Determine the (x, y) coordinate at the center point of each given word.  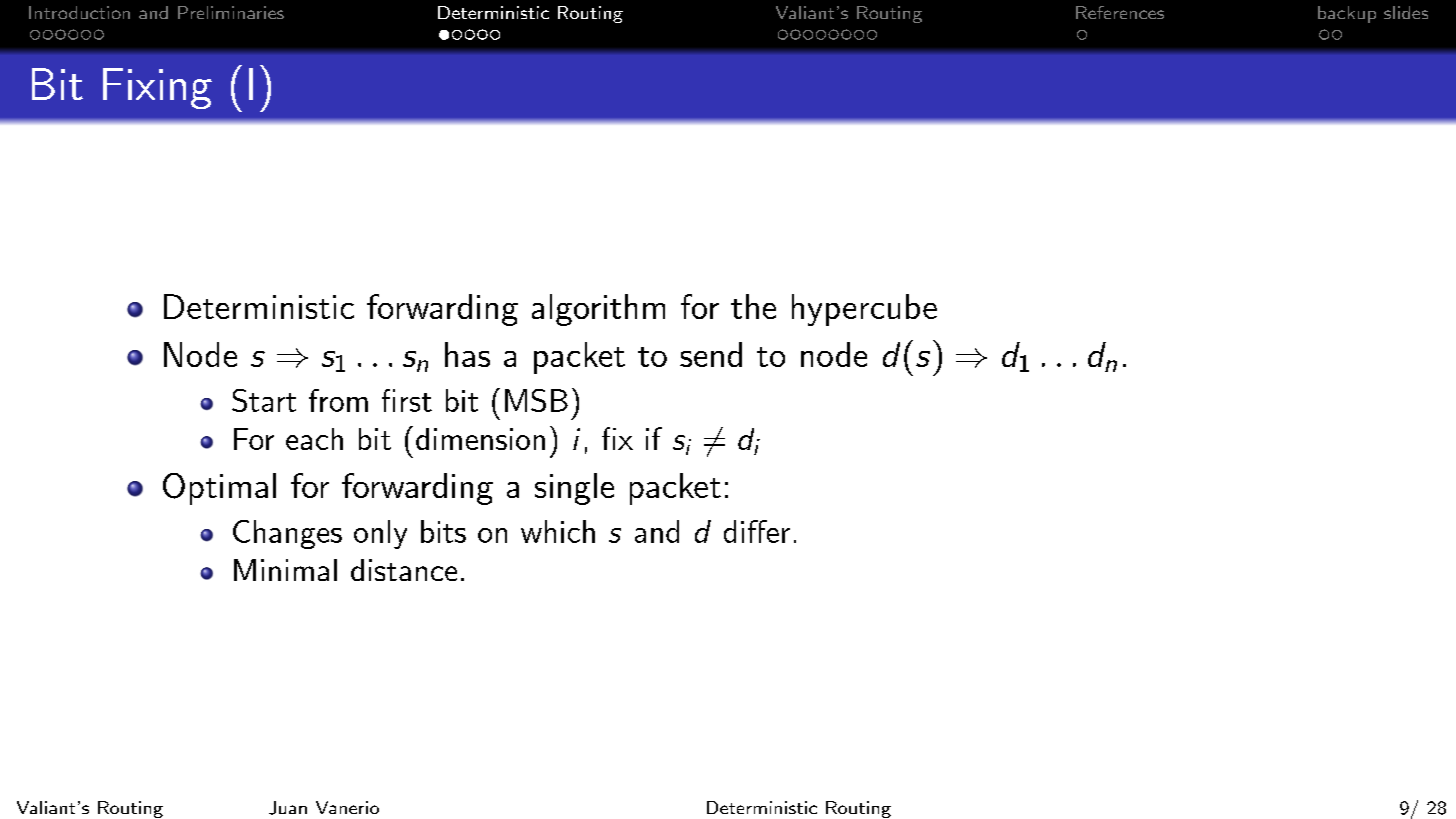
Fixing (157, 88)
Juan (288, 808)
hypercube (864, 310)
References (1120, 12)
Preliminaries (231, 12)
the (753, 306)
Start (264, 400)
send (711, 354)
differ (757, 531)
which (558, 531)
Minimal (285, 570)
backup (1347, 14)
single (574, 489)
